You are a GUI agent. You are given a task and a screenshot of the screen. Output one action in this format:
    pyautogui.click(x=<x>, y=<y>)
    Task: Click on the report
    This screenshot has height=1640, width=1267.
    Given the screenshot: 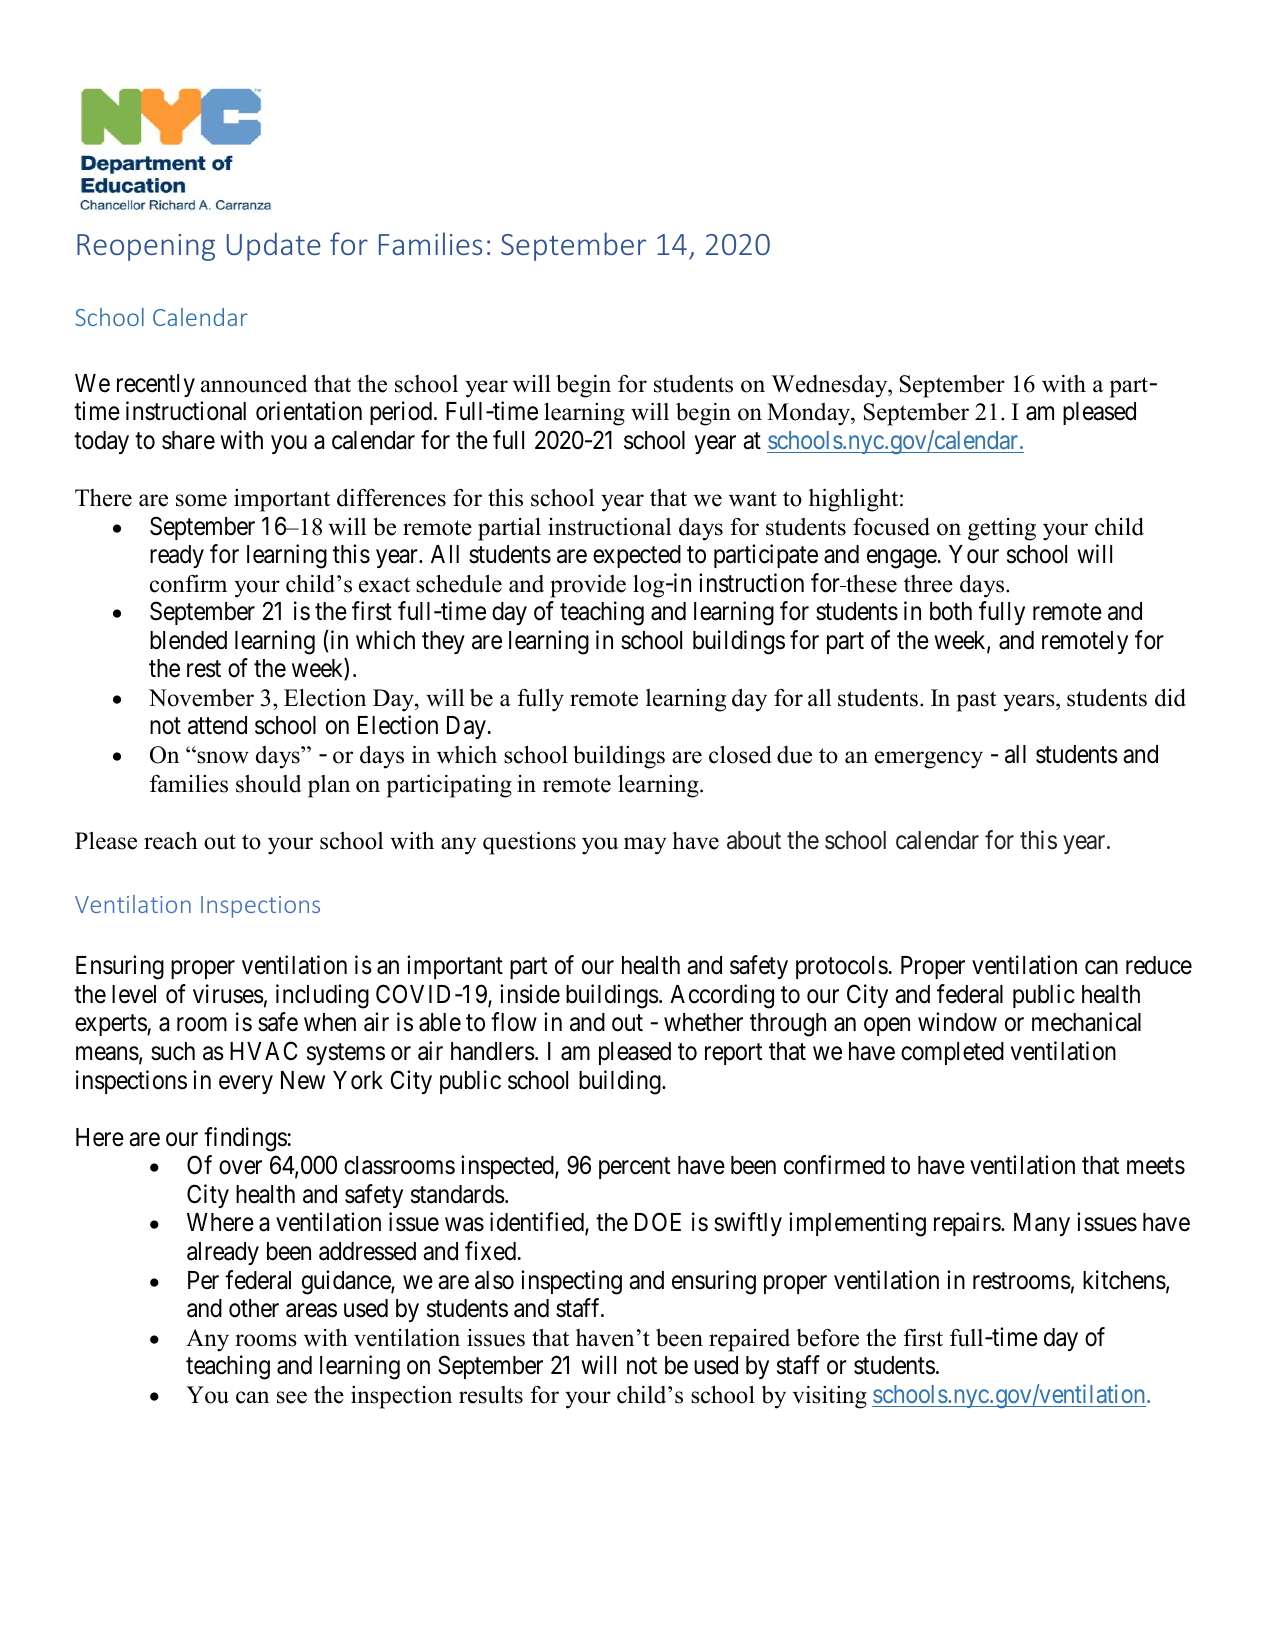 What is the action you would take?
    pyautogui.click(x=733, y=1054)
